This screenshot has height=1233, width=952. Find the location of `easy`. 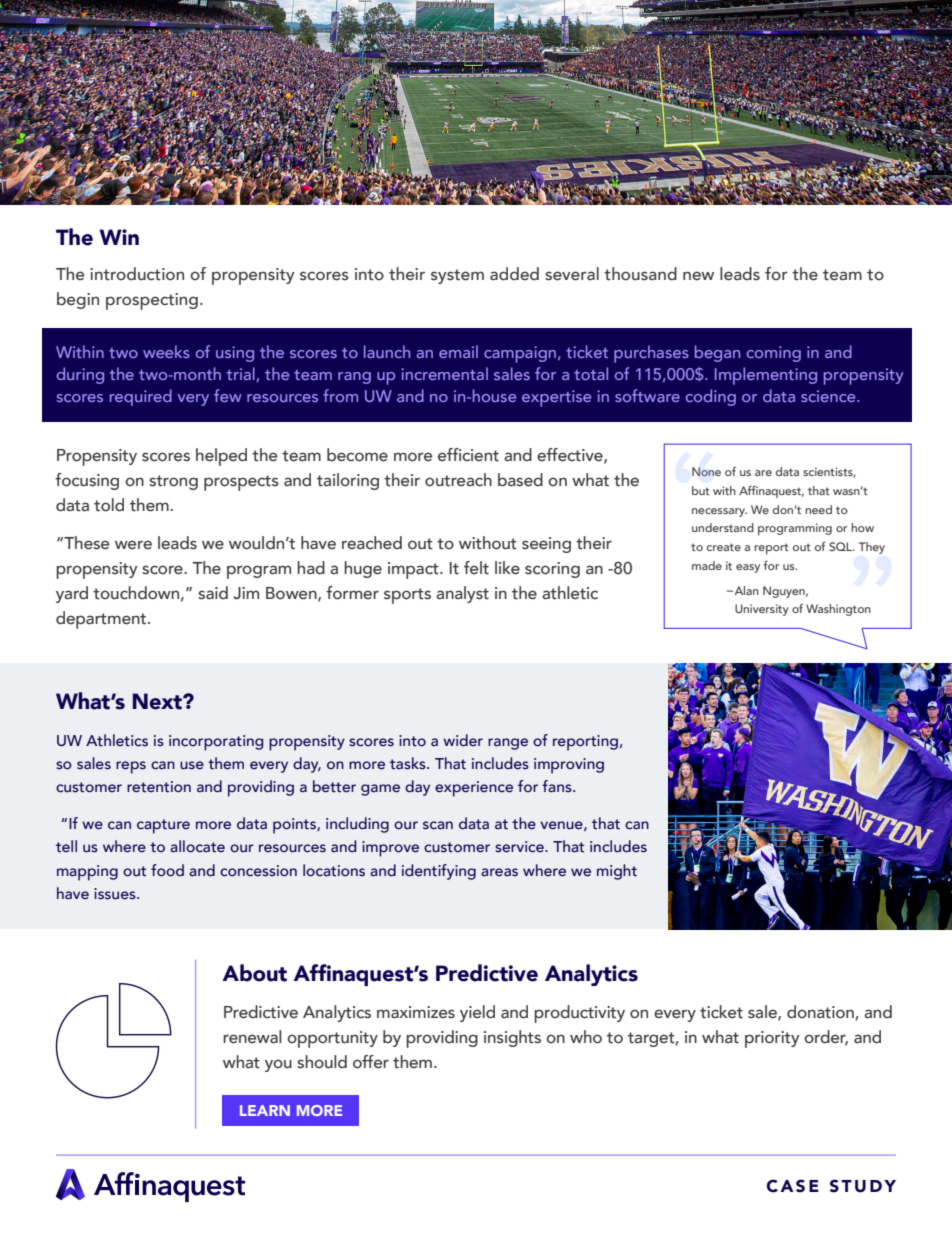

easy is located at coordinates (748, 568).
